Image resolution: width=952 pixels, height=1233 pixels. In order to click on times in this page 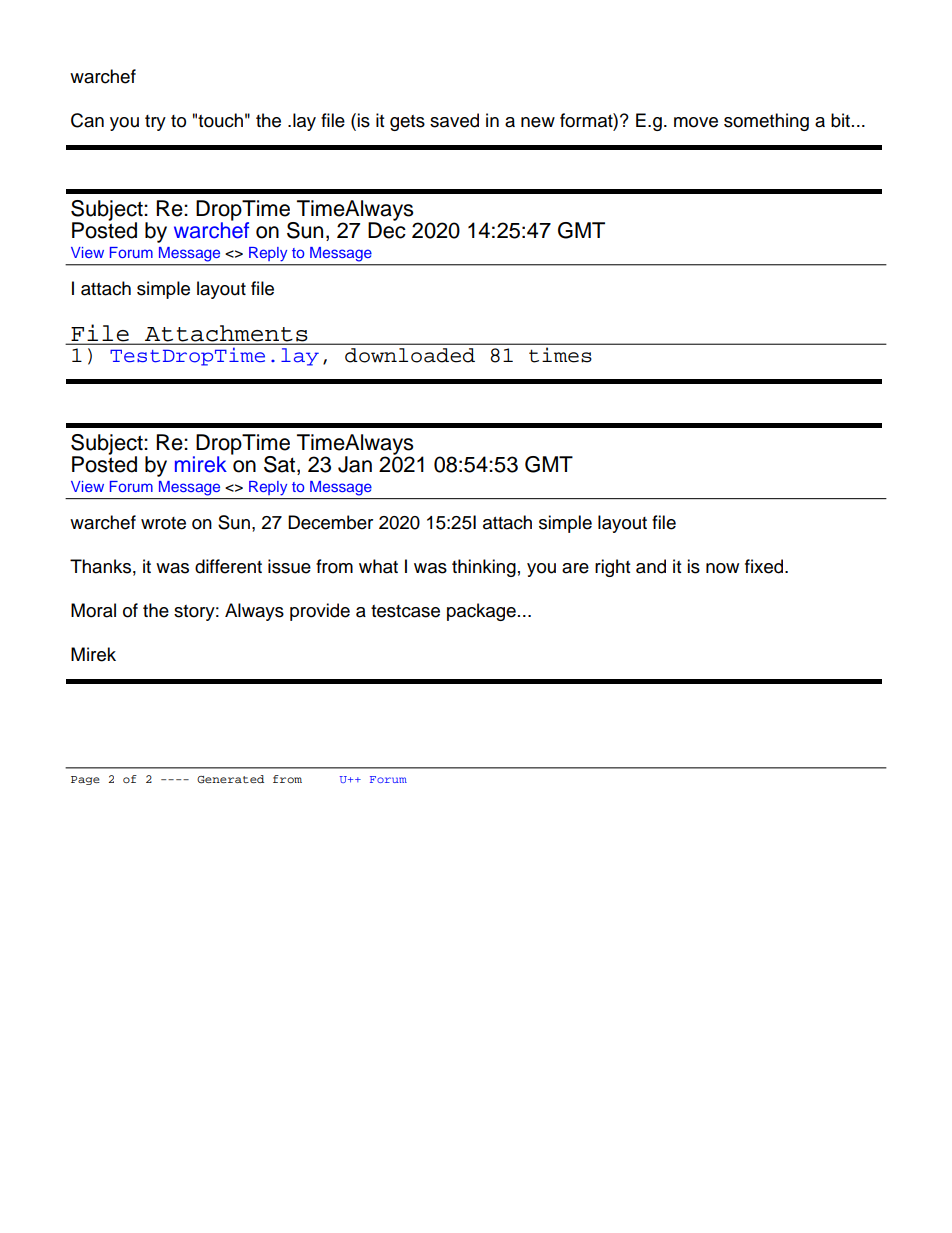, I will do `click(560, 355)`.
